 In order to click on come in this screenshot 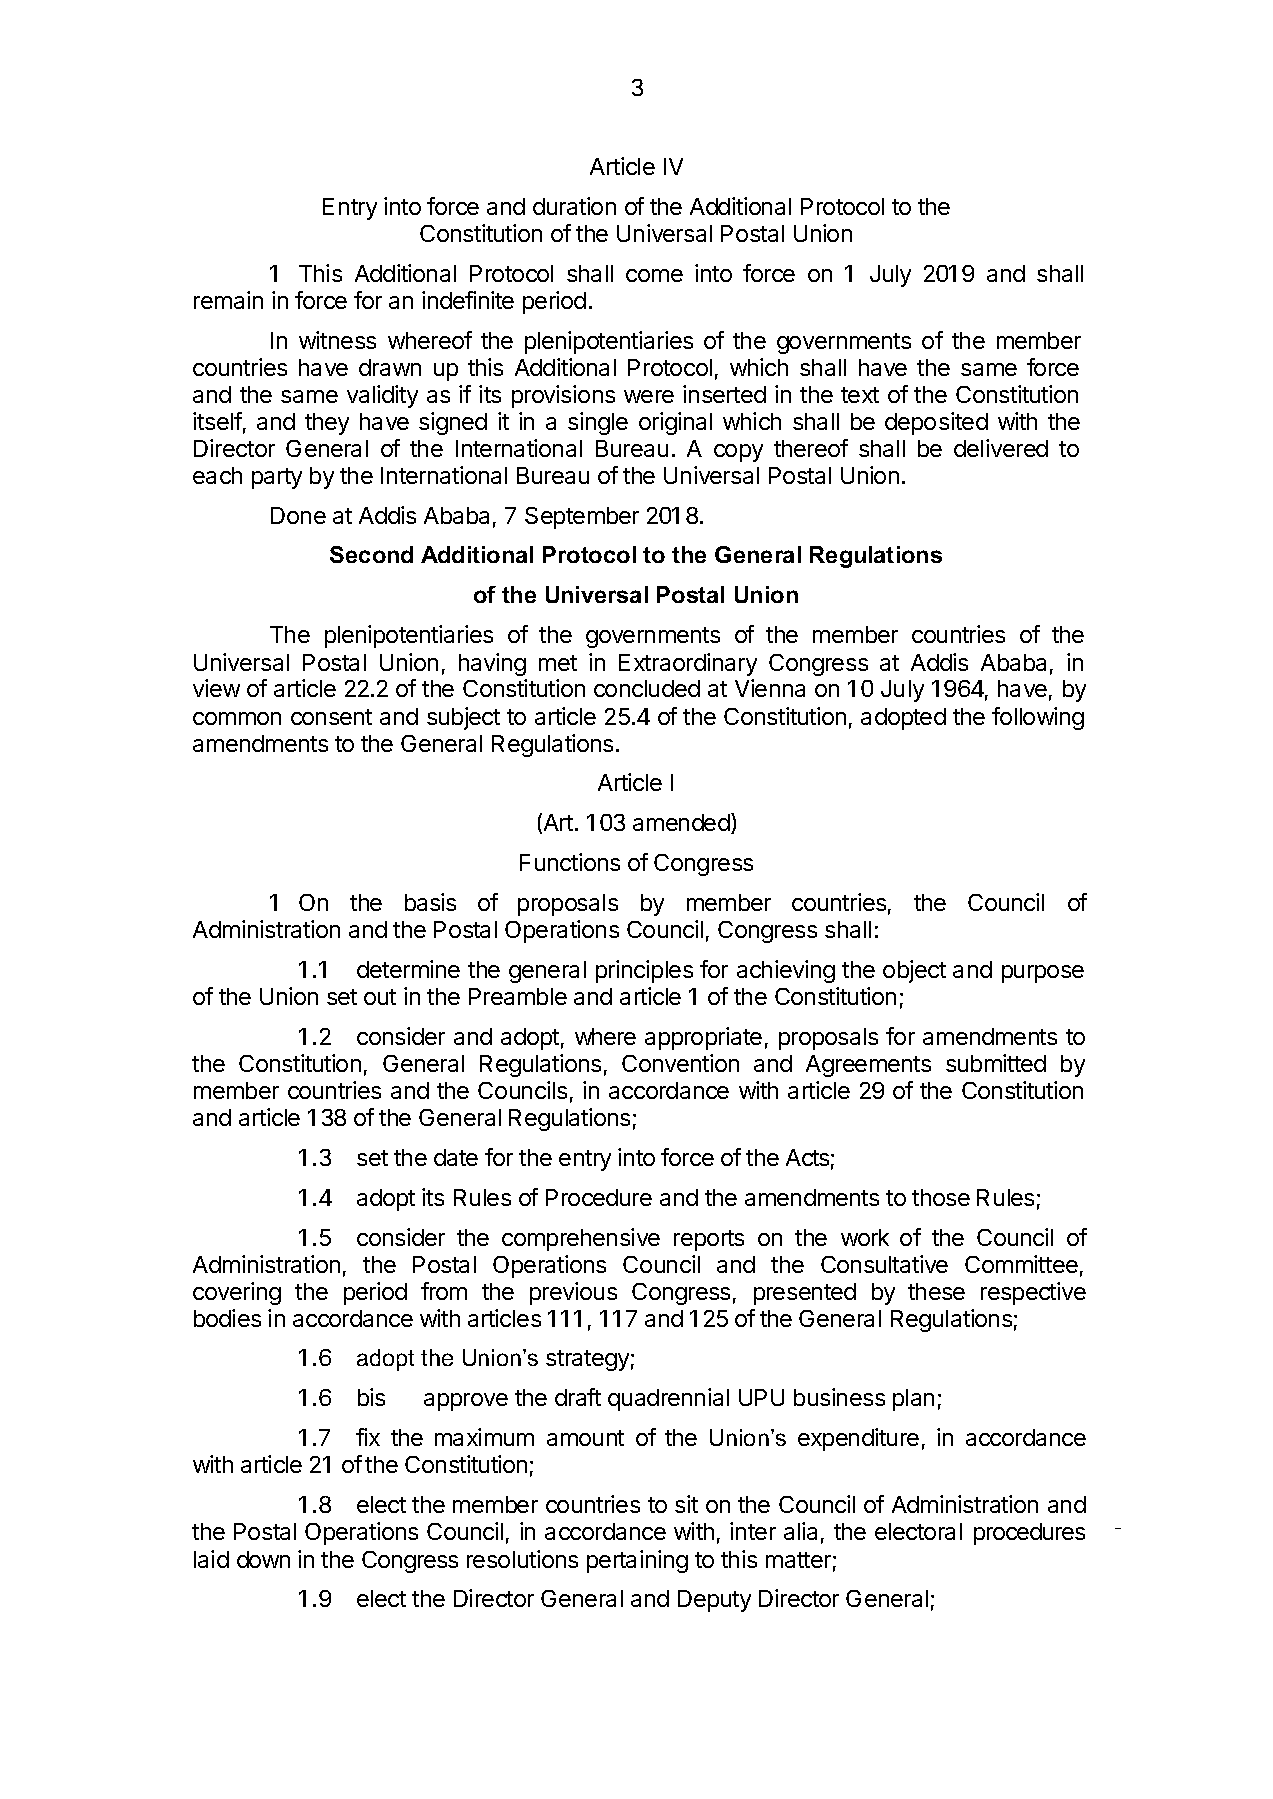, I will do `click(654, 275)`.
